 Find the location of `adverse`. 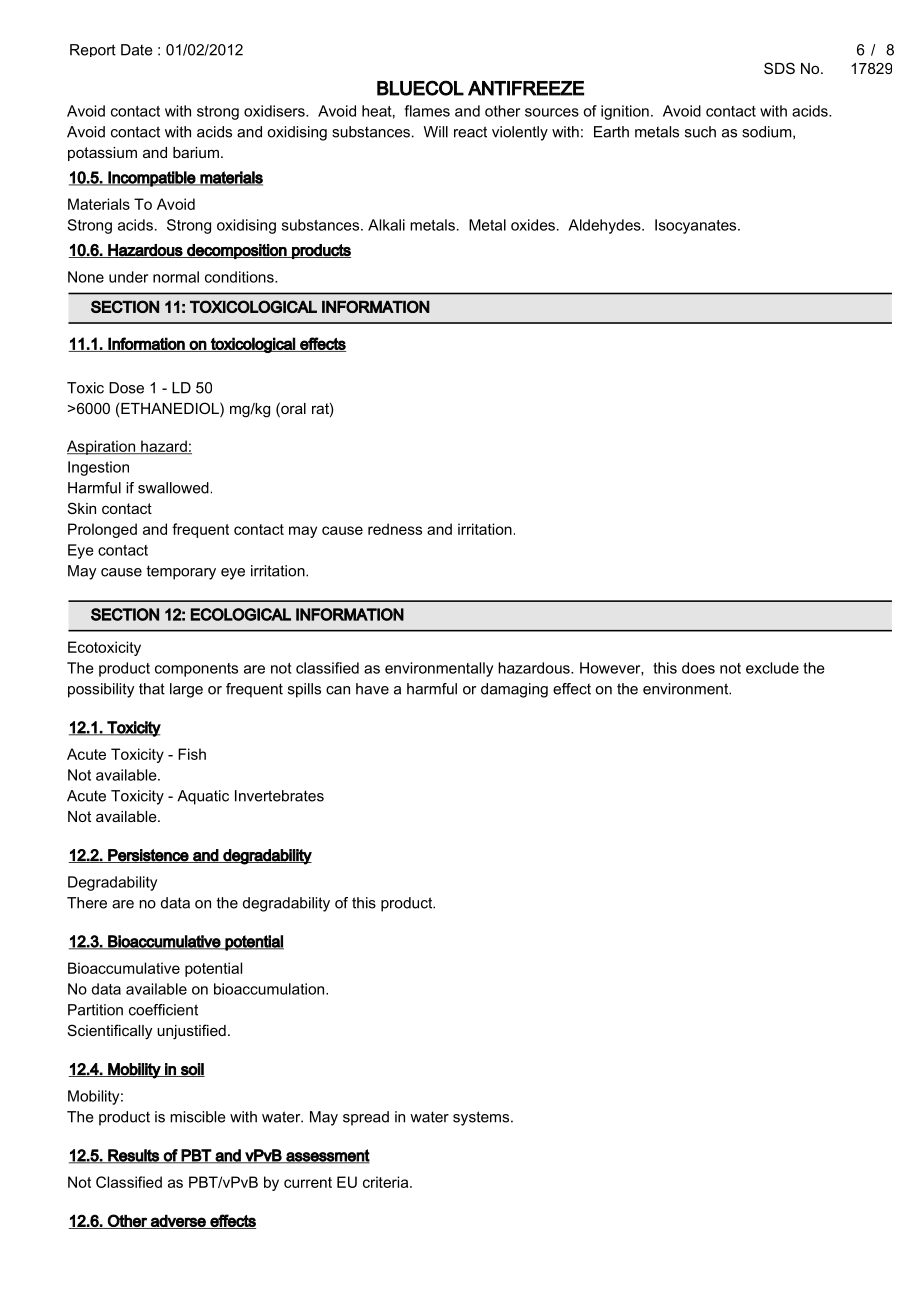

adverse is located at coordinates (178, 1221).
